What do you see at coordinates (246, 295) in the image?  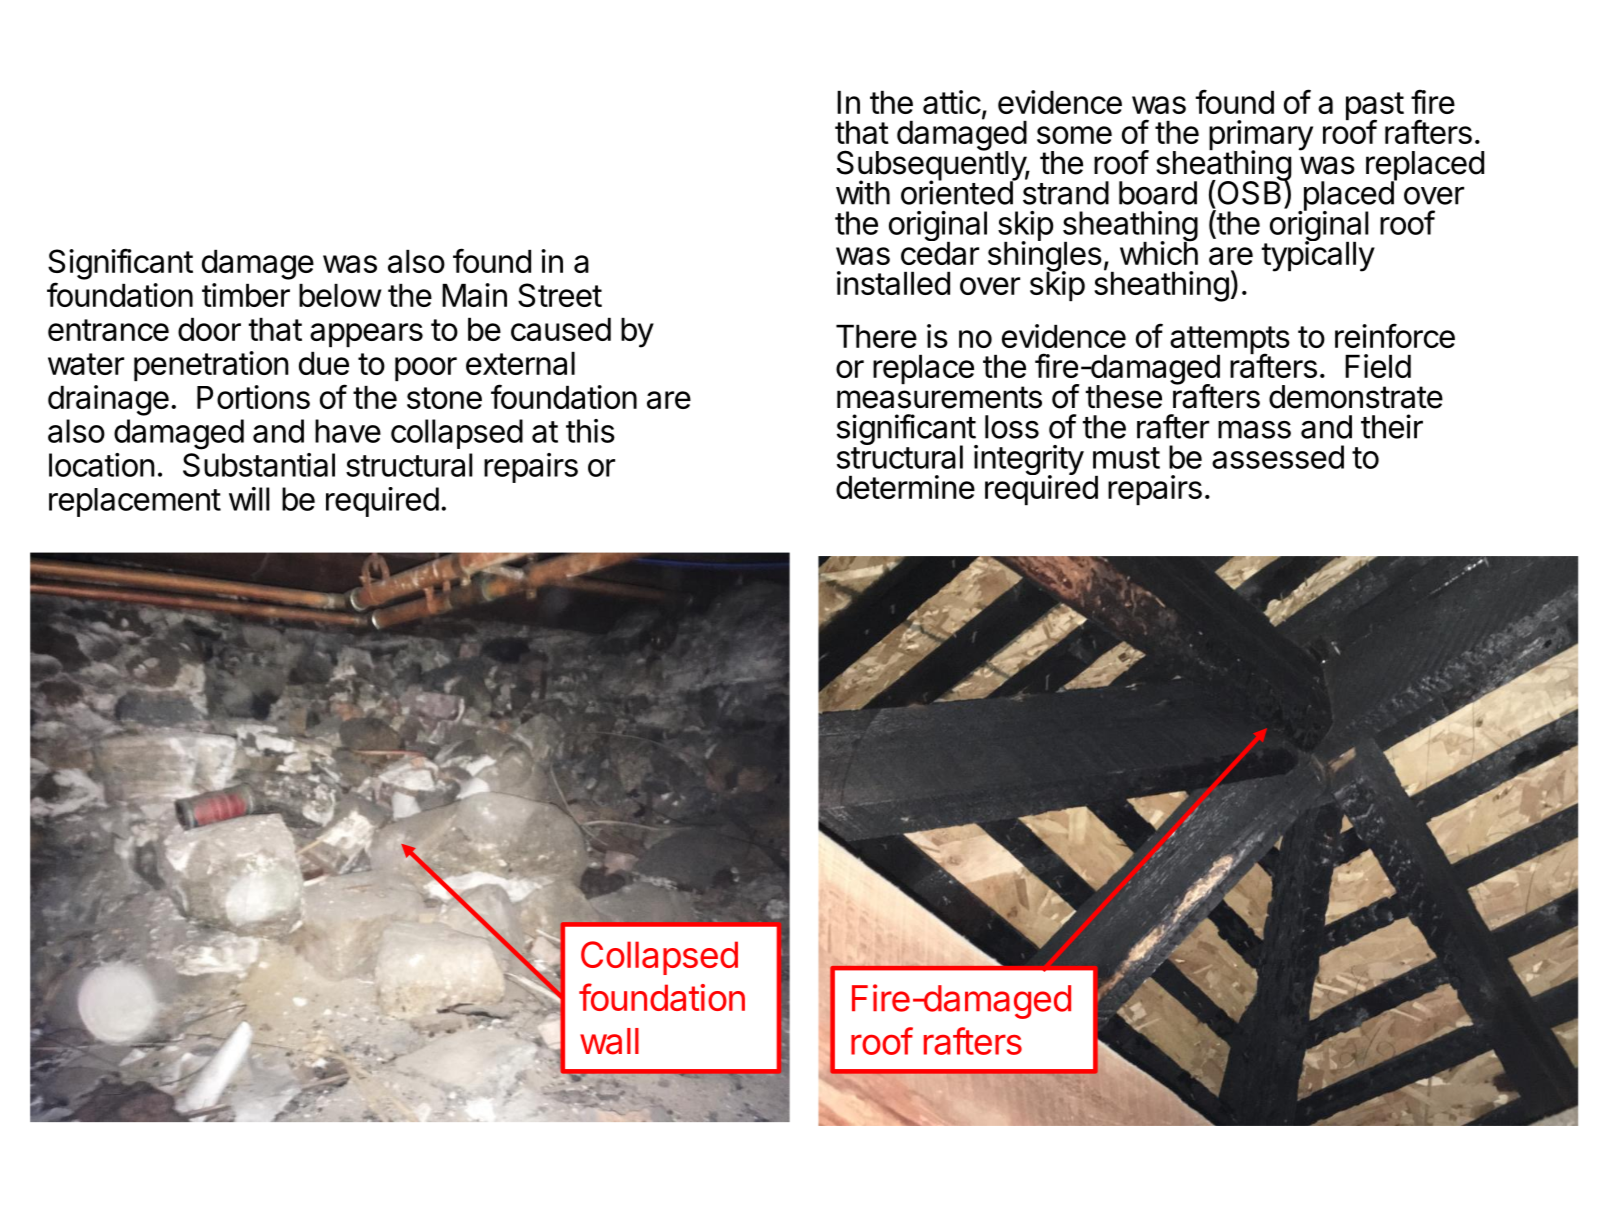 I see `timber` at bounding box center [246, 295].
